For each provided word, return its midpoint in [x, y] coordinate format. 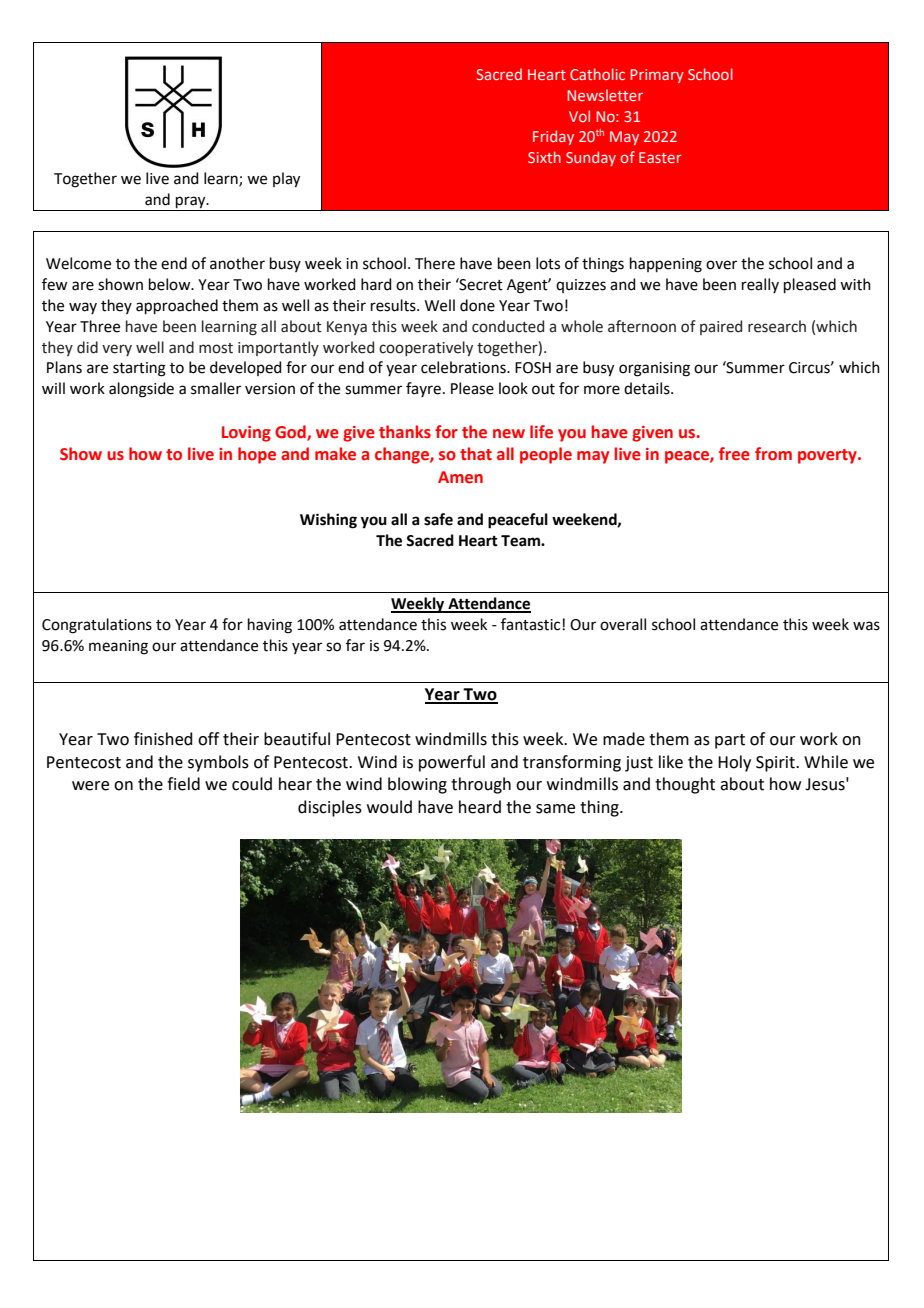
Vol [579, 116]
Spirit [776, 764]
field [183, 784]
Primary [657, 76]
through [481, 785]
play [286, 180]
